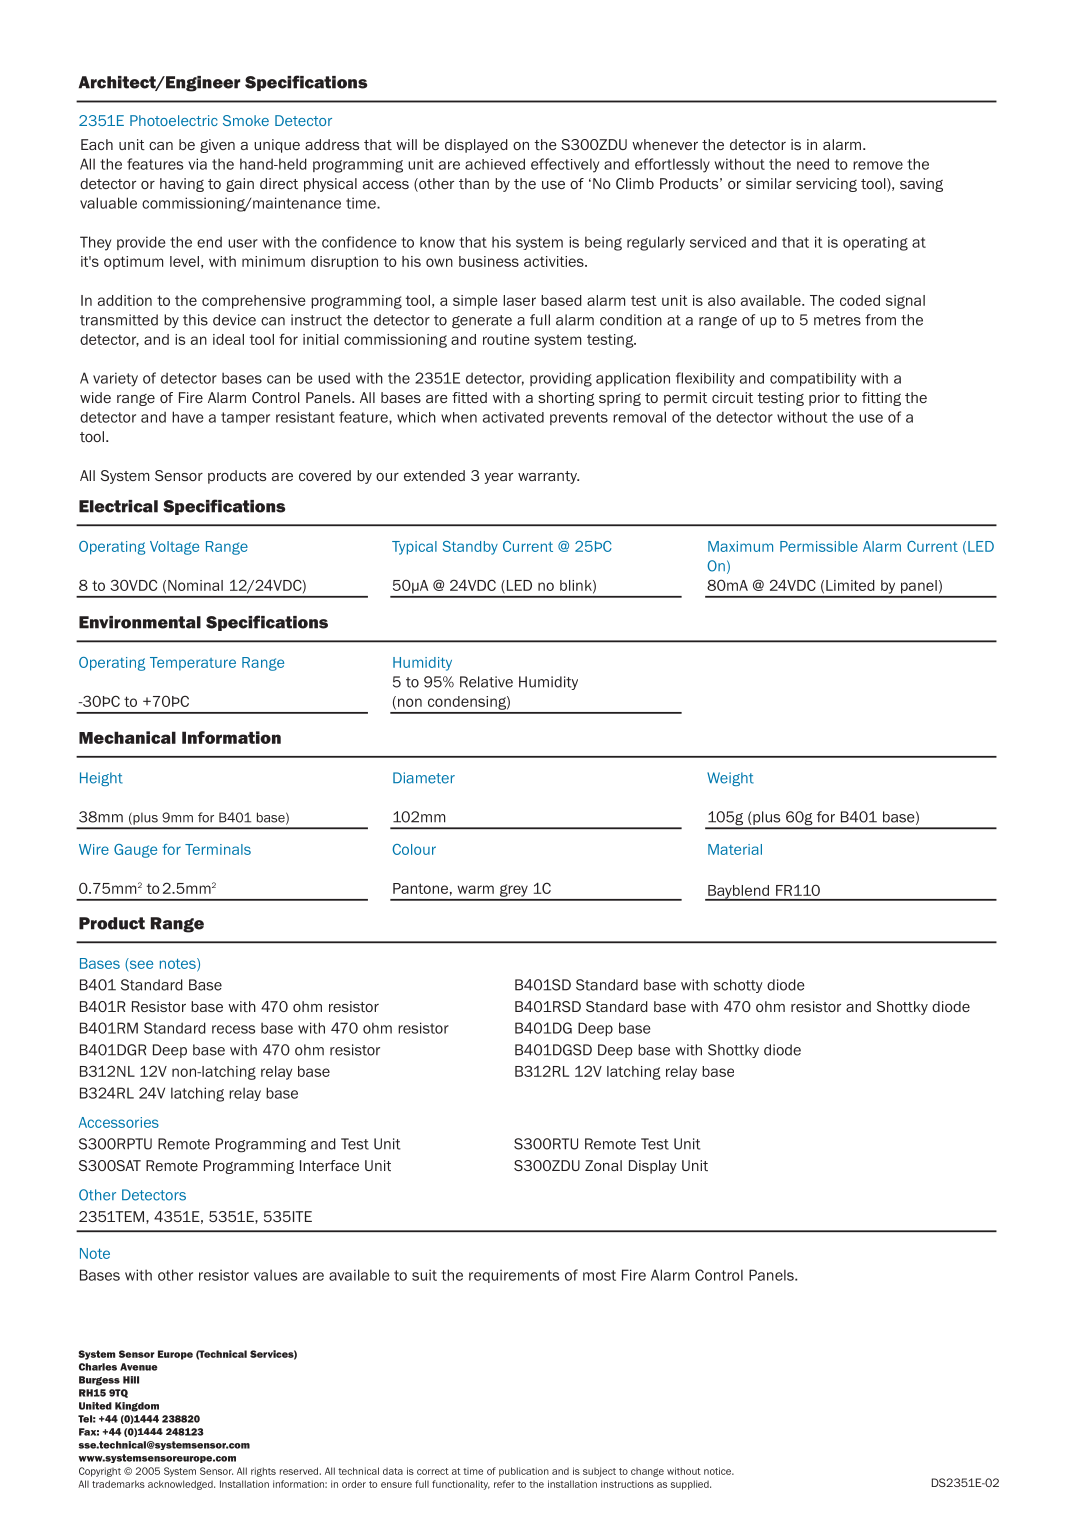  Describe the element at coordinates (599, 1275) in the screenshot. I see `most` at that location.
